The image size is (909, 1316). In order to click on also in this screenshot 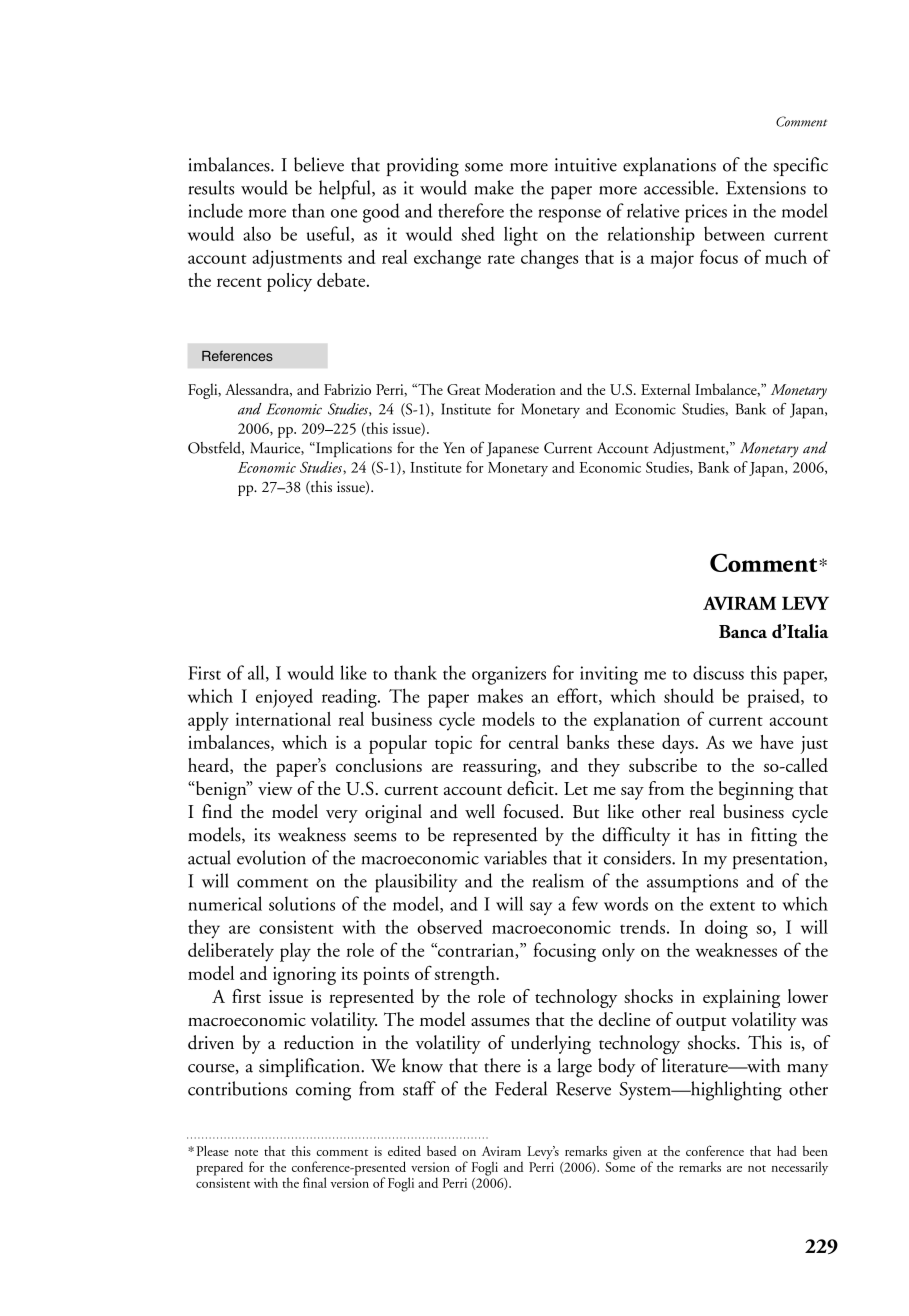, I will do `click(257, 233)`.
